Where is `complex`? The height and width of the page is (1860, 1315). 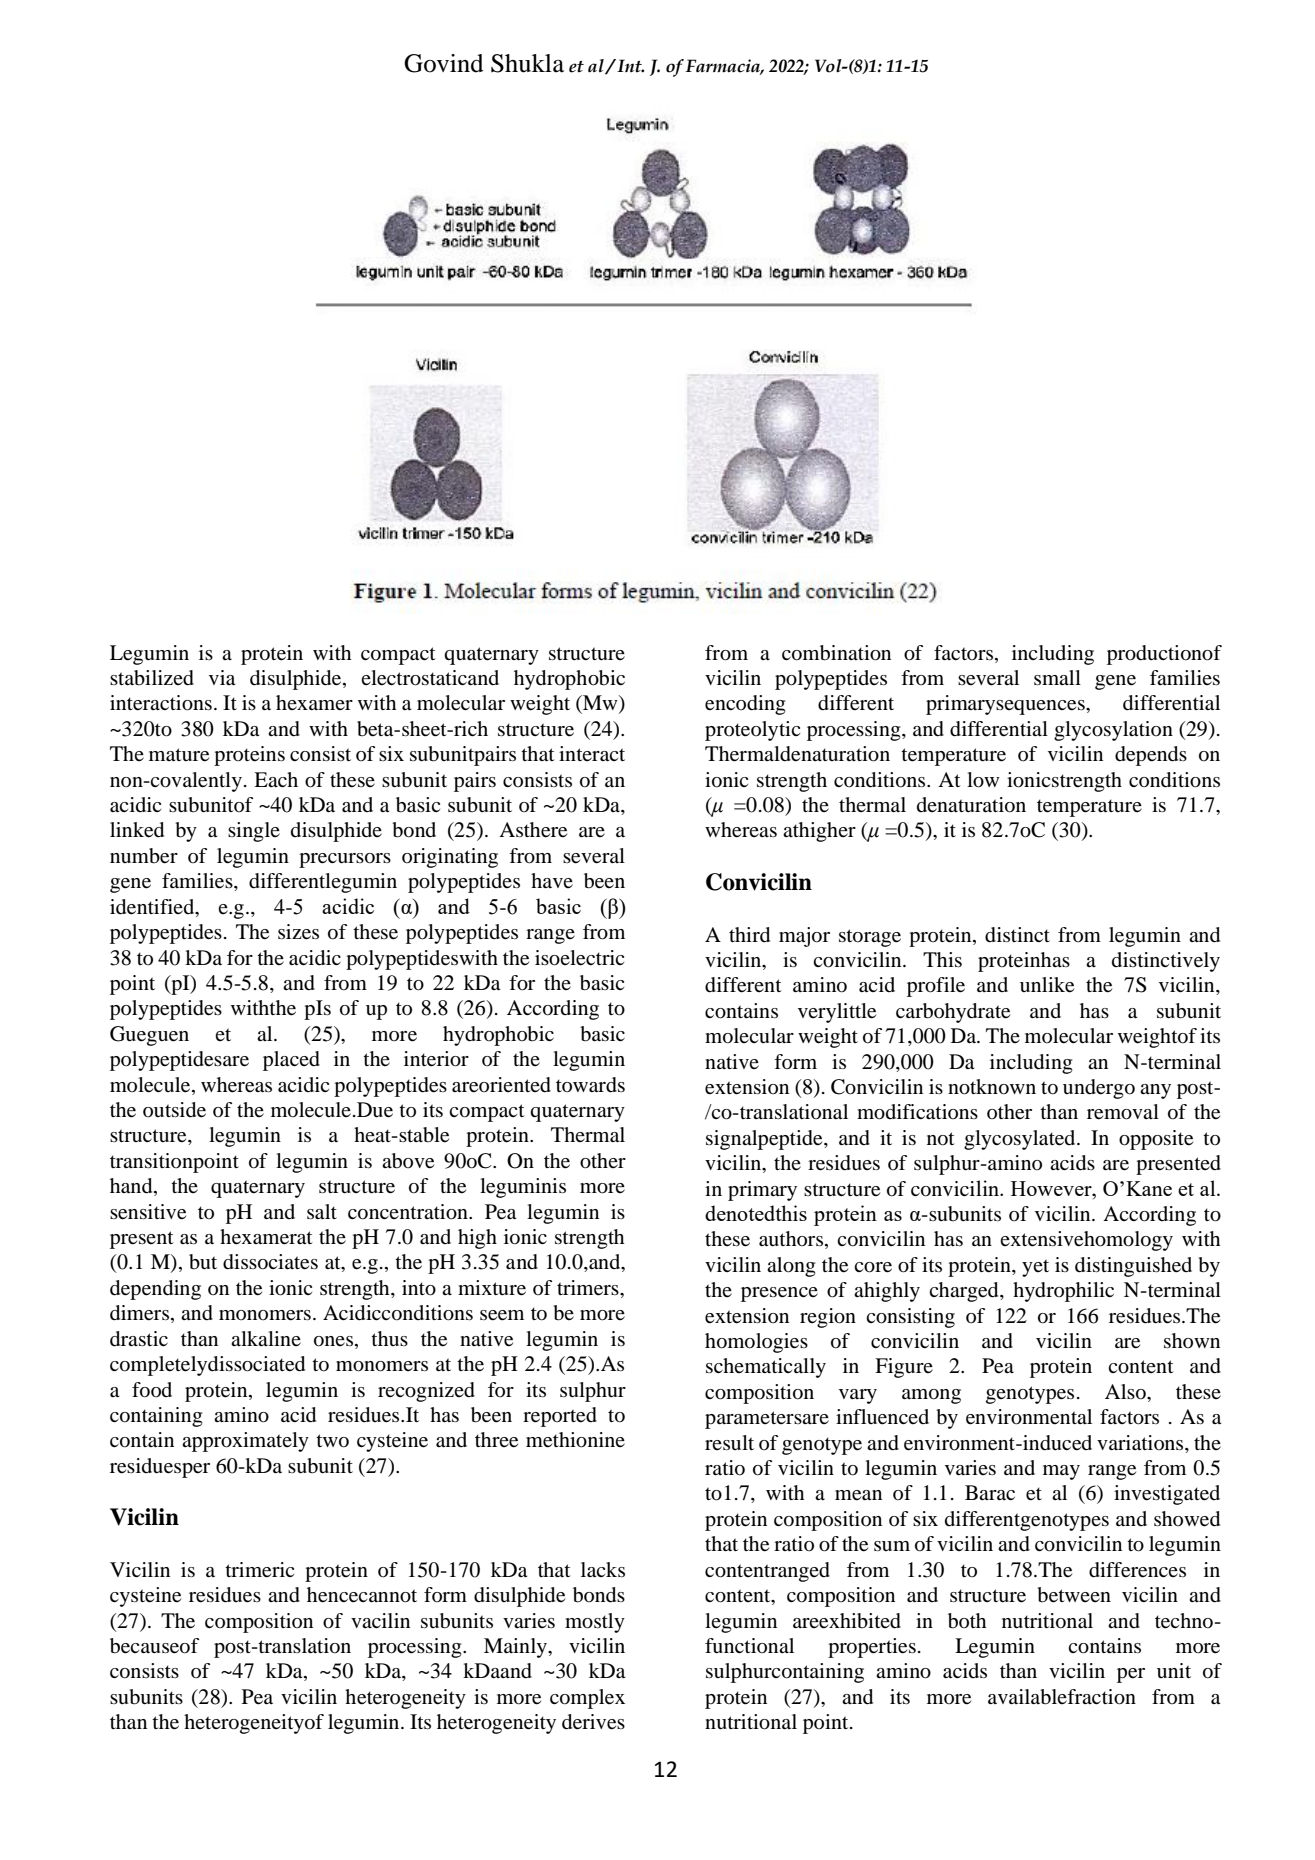 complex is located at coordinates (587, 1699).
